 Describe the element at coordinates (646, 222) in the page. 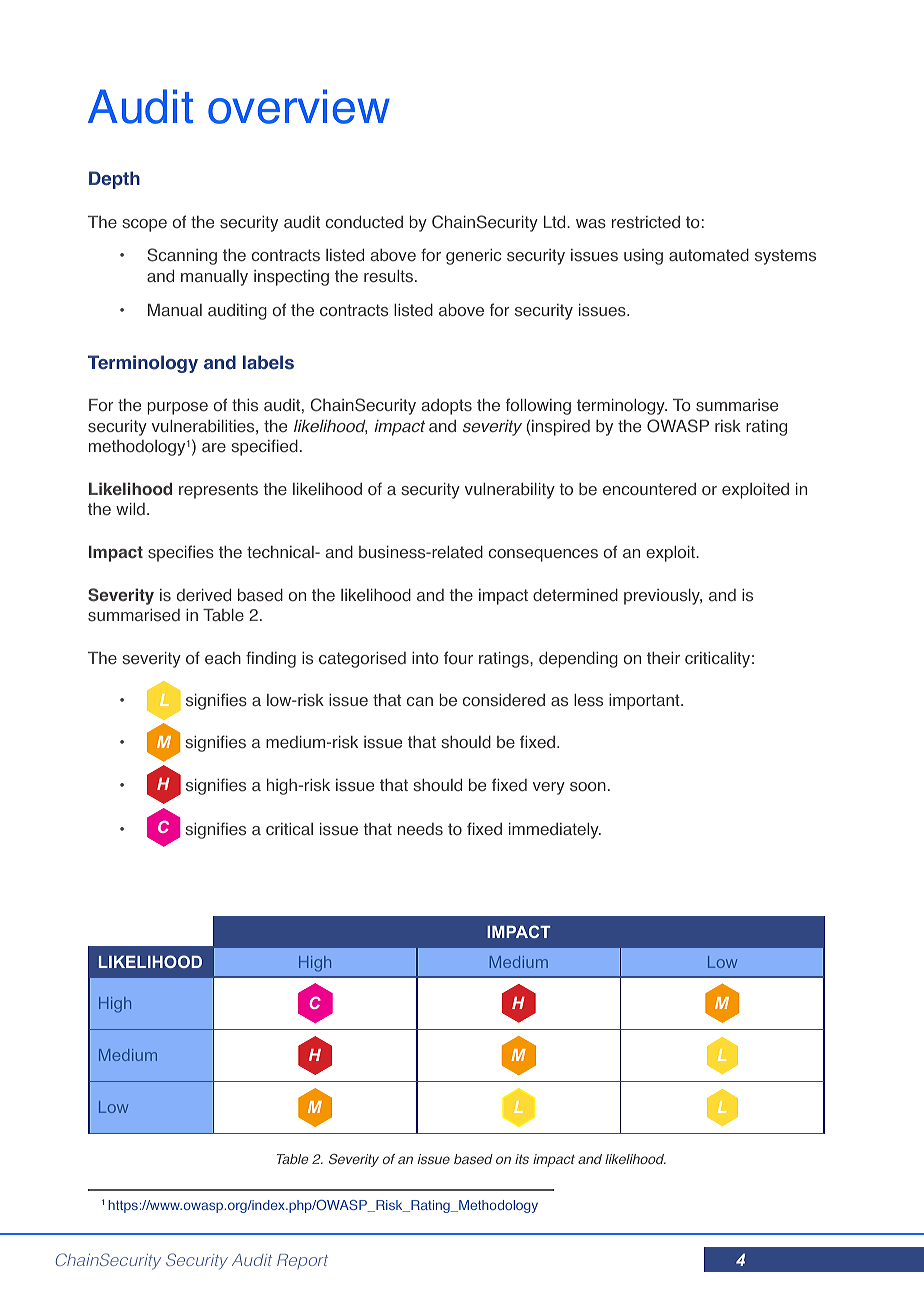

I see `restricted` at that location.
